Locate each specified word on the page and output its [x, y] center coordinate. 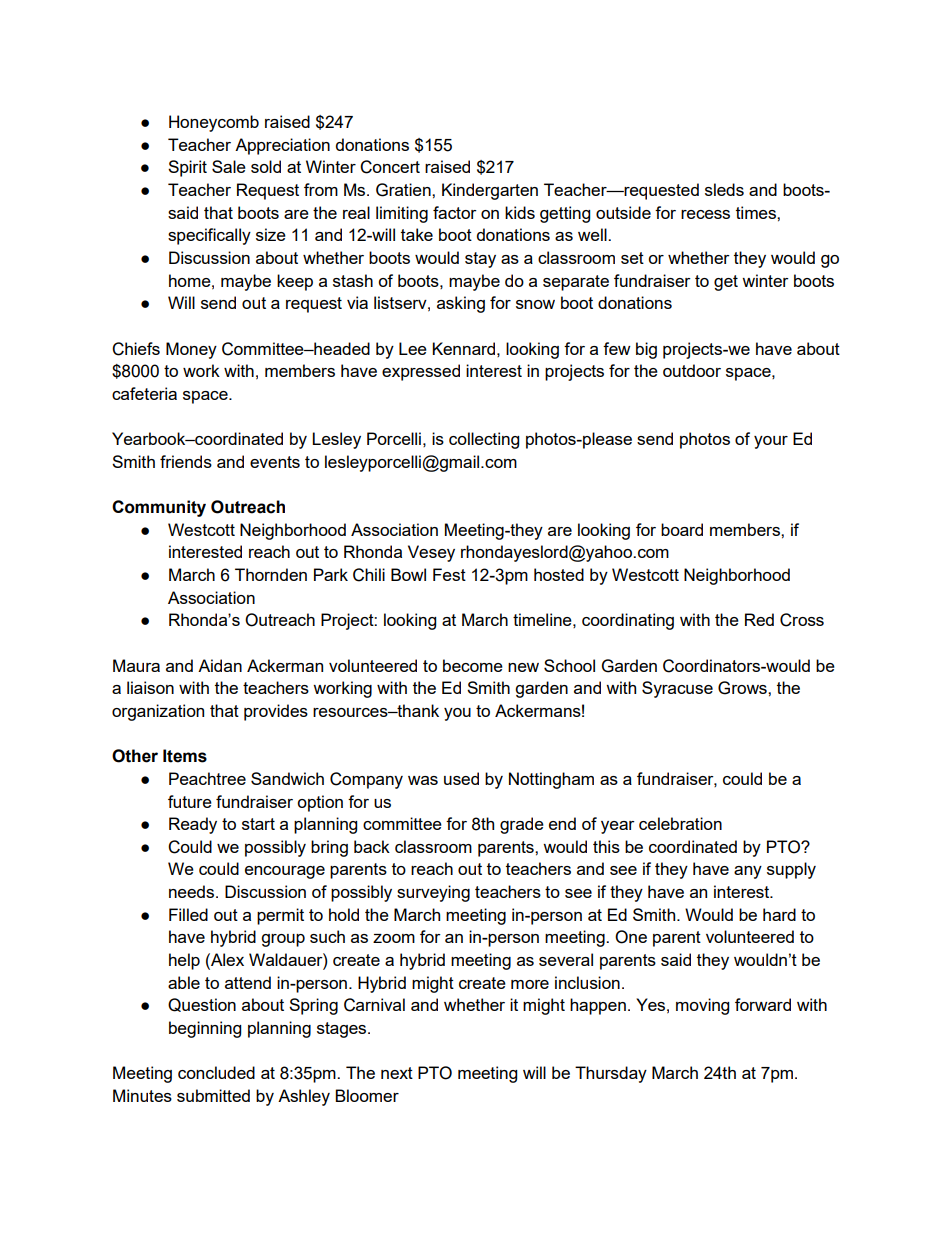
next [397, 1073]
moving [702, 1006]
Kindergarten [490, 191]
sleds [724, 189]
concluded [216, 1072]
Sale [229, 166]
